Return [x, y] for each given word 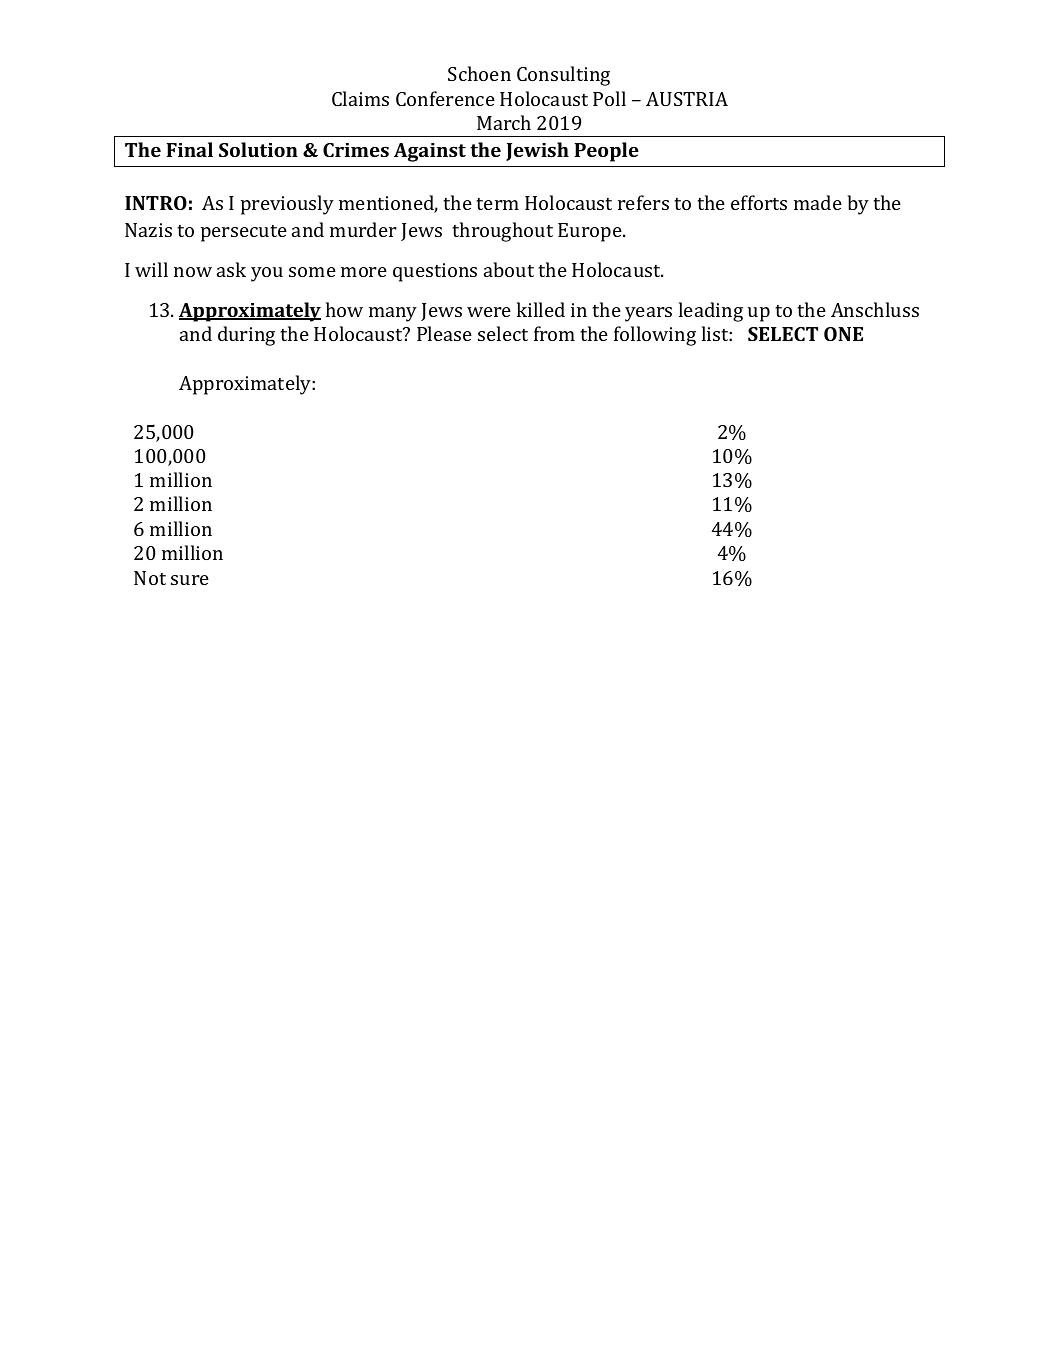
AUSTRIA [687, 99]
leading [711, 312]
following [655, 336]
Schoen [479, 73]
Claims [360, 98]
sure [190, 580]
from [554, 333]
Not [150, 578]
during [246, 336]
